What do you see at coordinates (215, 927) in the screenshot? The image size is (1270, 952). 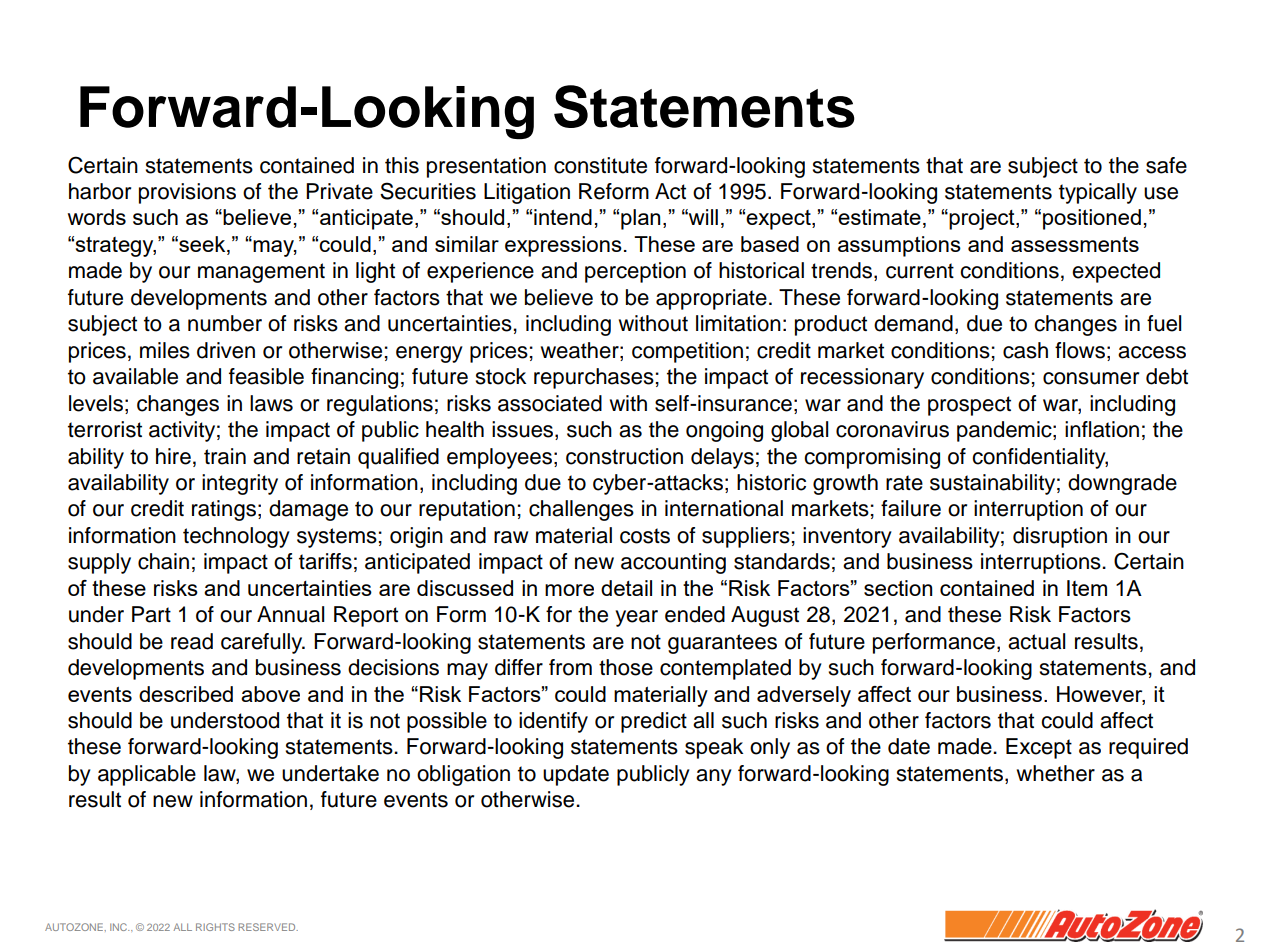 I see `RIGHTS` at bounding box center [215, 927].
